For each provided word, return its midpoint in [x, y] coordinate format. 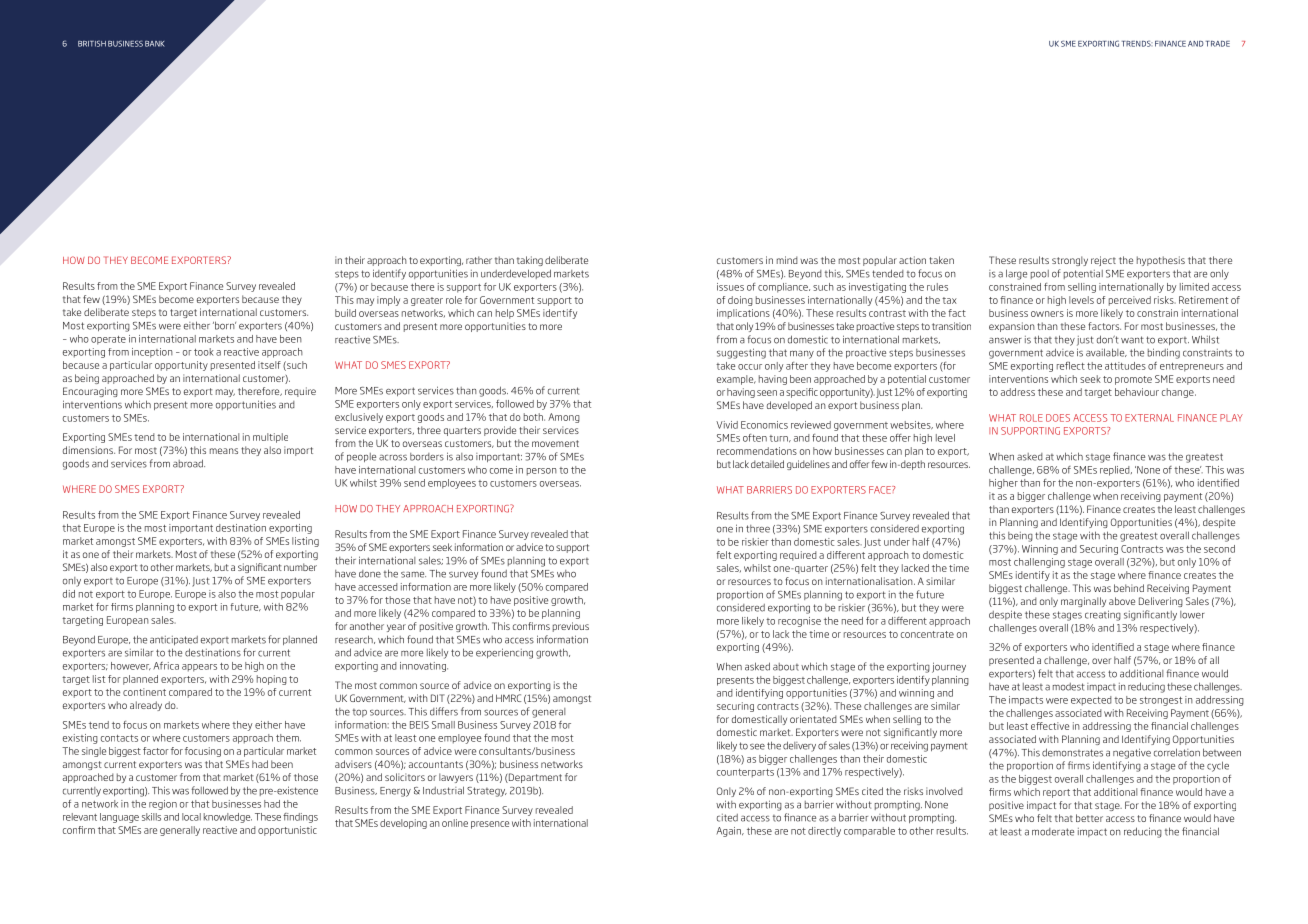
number [300, 567]
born [224, 325]
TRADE [1218, 44]
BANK [155, 44]
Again [730, 832]
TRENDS [1137, 43]
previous [571, 627]
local [191, 817]
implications [743, 314]
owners [1047, 314]
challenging [1039, 563]
